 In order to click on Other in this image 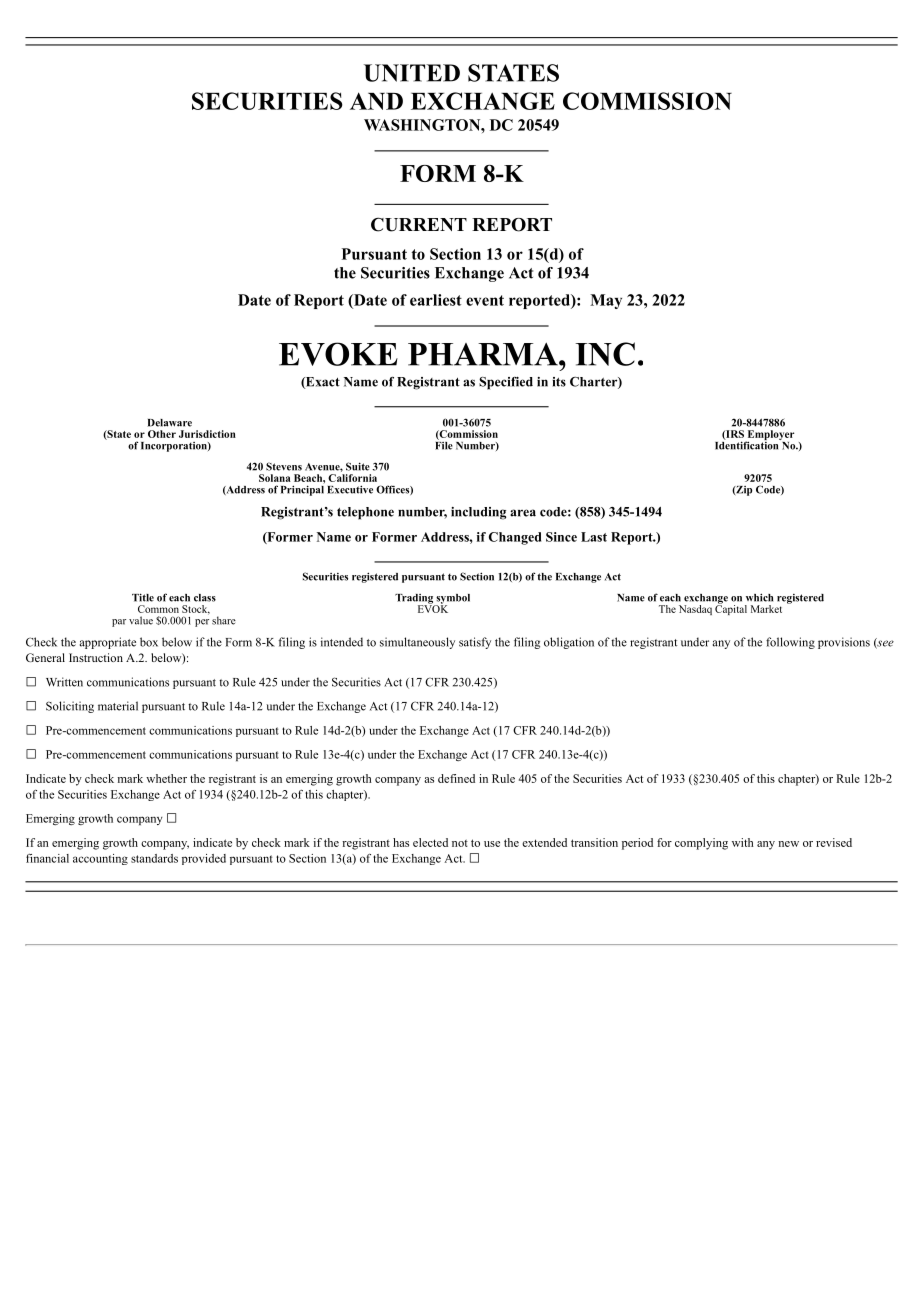, I will do `click(162, 434)`.
